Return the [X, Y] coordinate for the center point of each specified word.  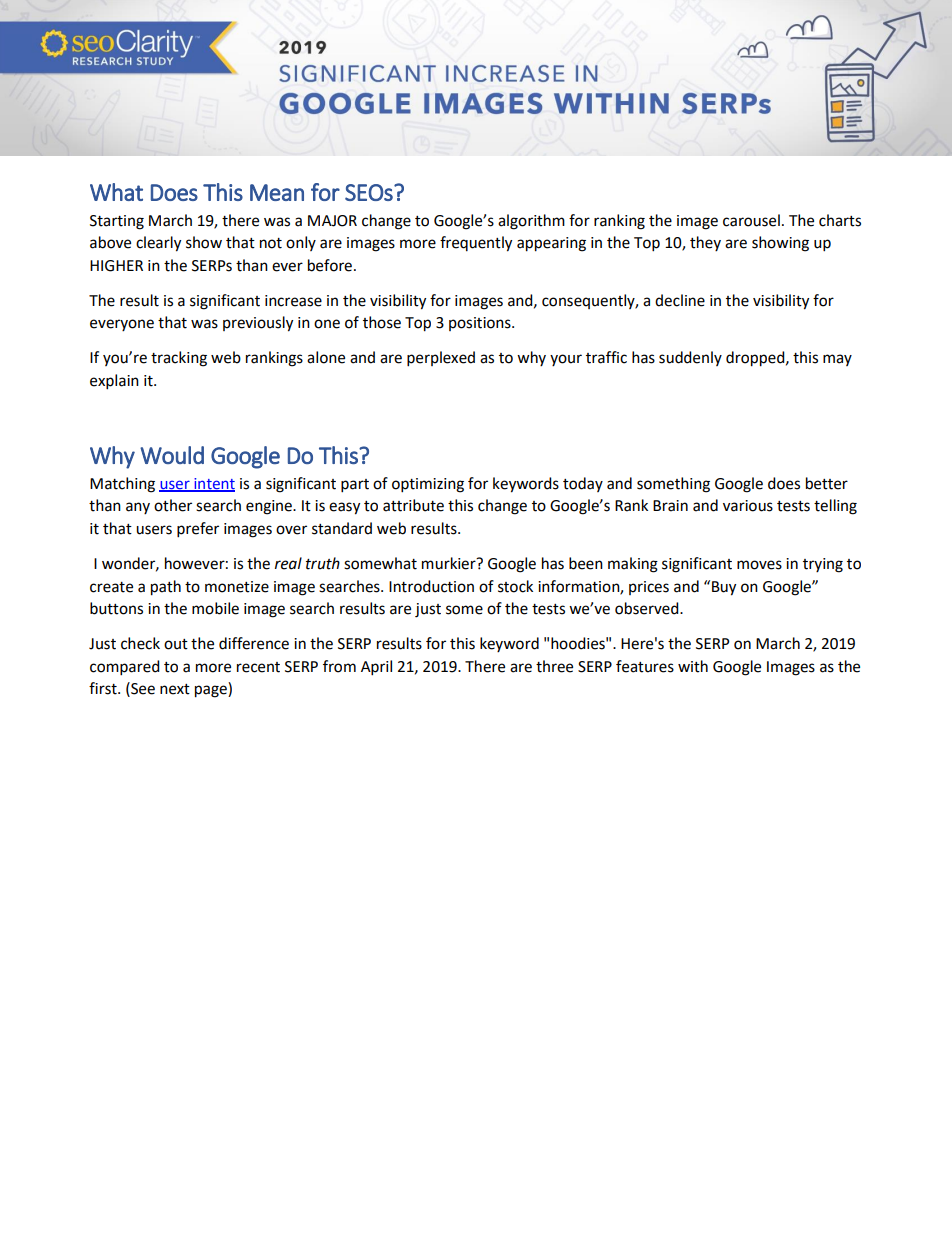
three [554, 666]
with [693, 666]
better [827, 483]
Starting [117, 222]
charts [840, 220]
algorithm [531, 222]
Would [172, 455]
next [175, 689]
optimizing [428, 485]
